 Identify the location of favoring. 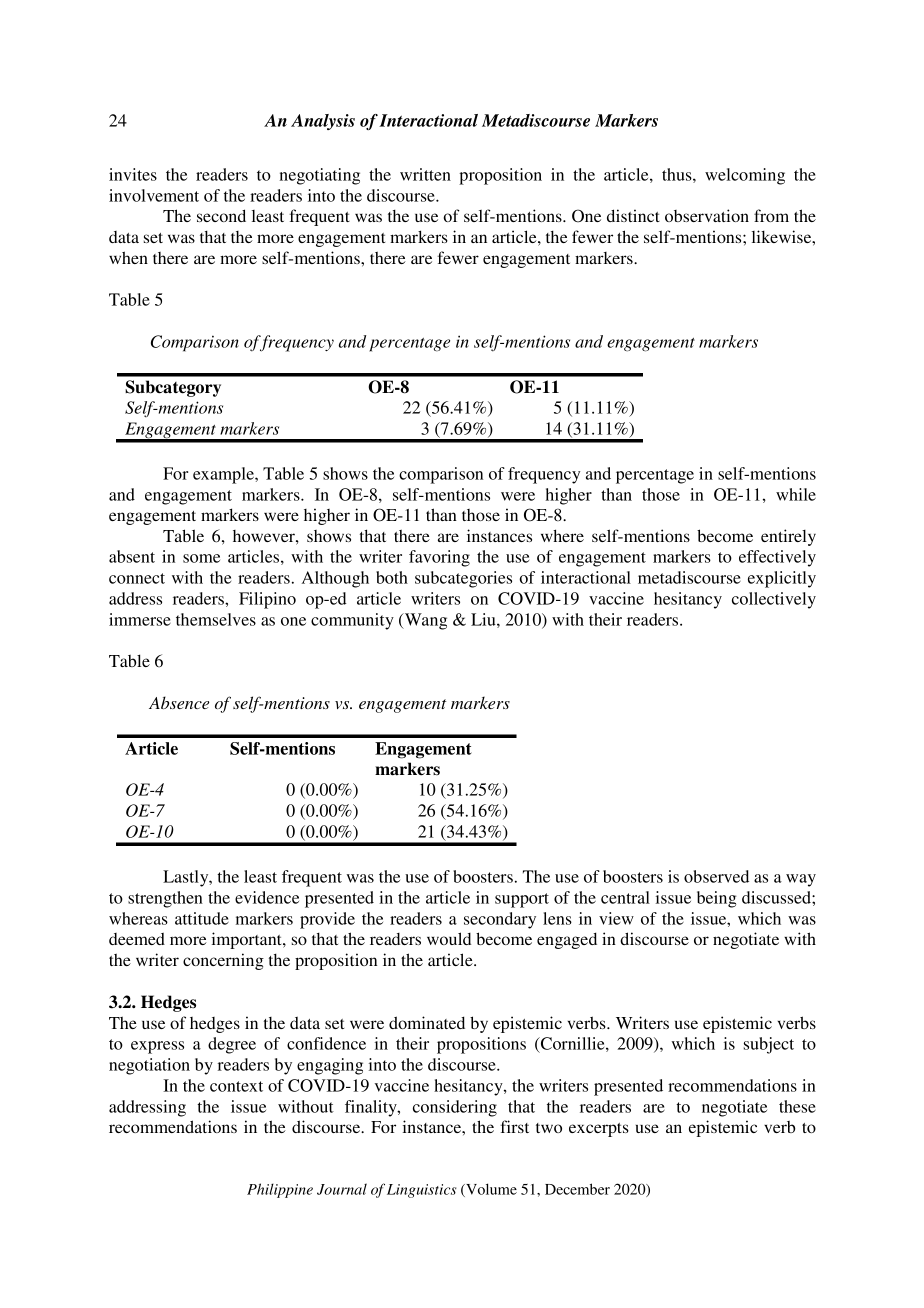
(439, 558).
